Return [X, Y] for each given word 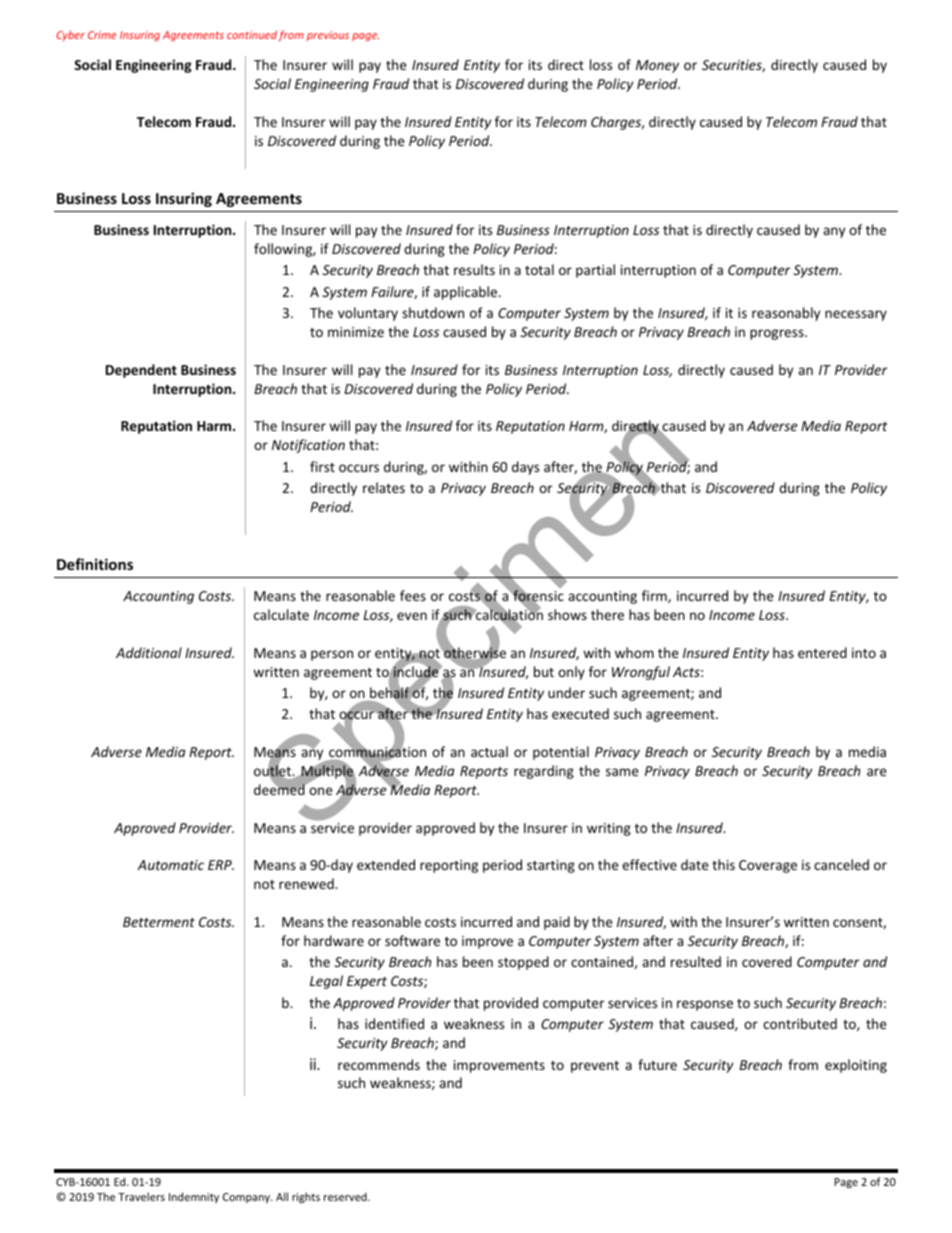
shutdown [433, 312]
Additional [149, 652]
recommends [379, 1064]
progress [778, 334]
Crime [102, 35]
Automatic [170, 865]
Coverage [768, 866]
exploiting [856, 1066]
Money [657, 66]
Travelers [141, 1196]
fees [413, 595]
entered [822, 652]
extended [386, 864]
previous [328, 36]
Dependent [141, 371]
